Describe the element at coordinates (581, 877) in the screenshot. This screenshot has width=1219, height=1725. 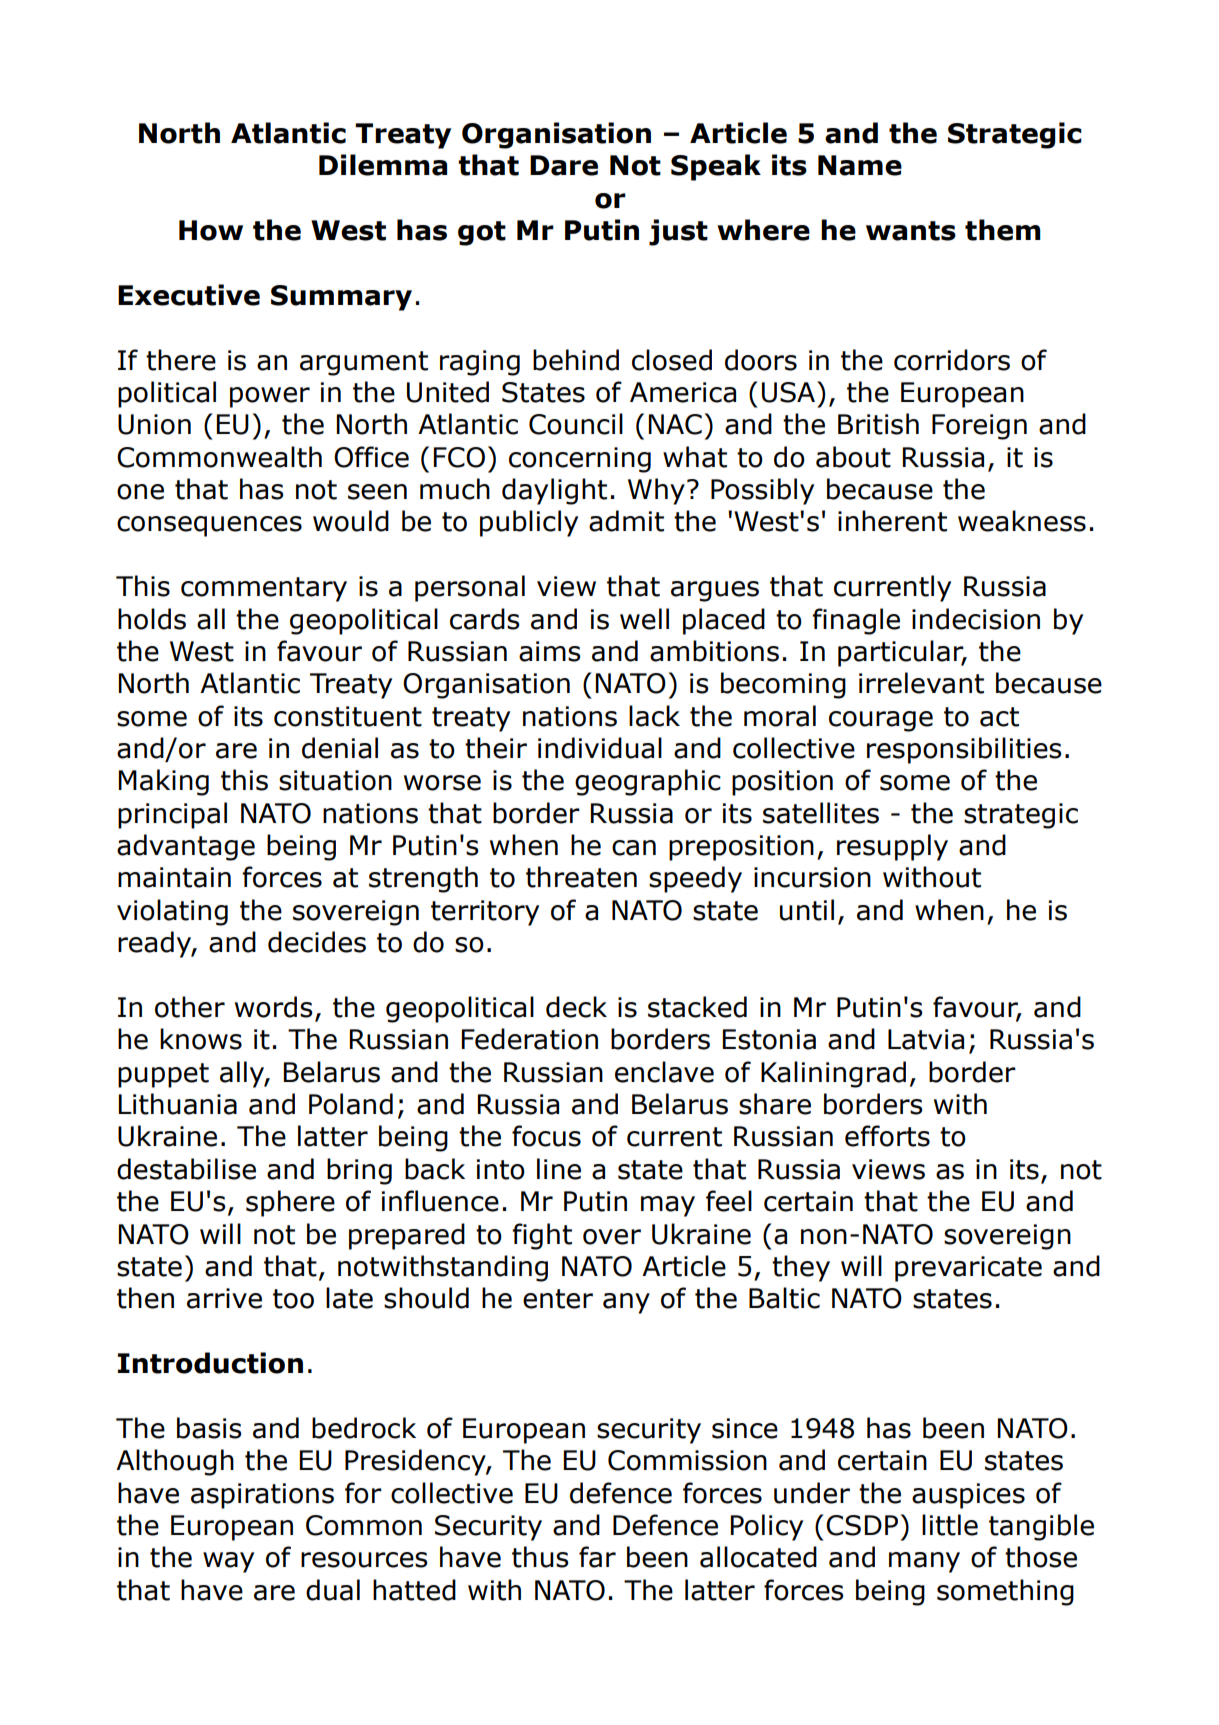
I see `threaten` at that location.
